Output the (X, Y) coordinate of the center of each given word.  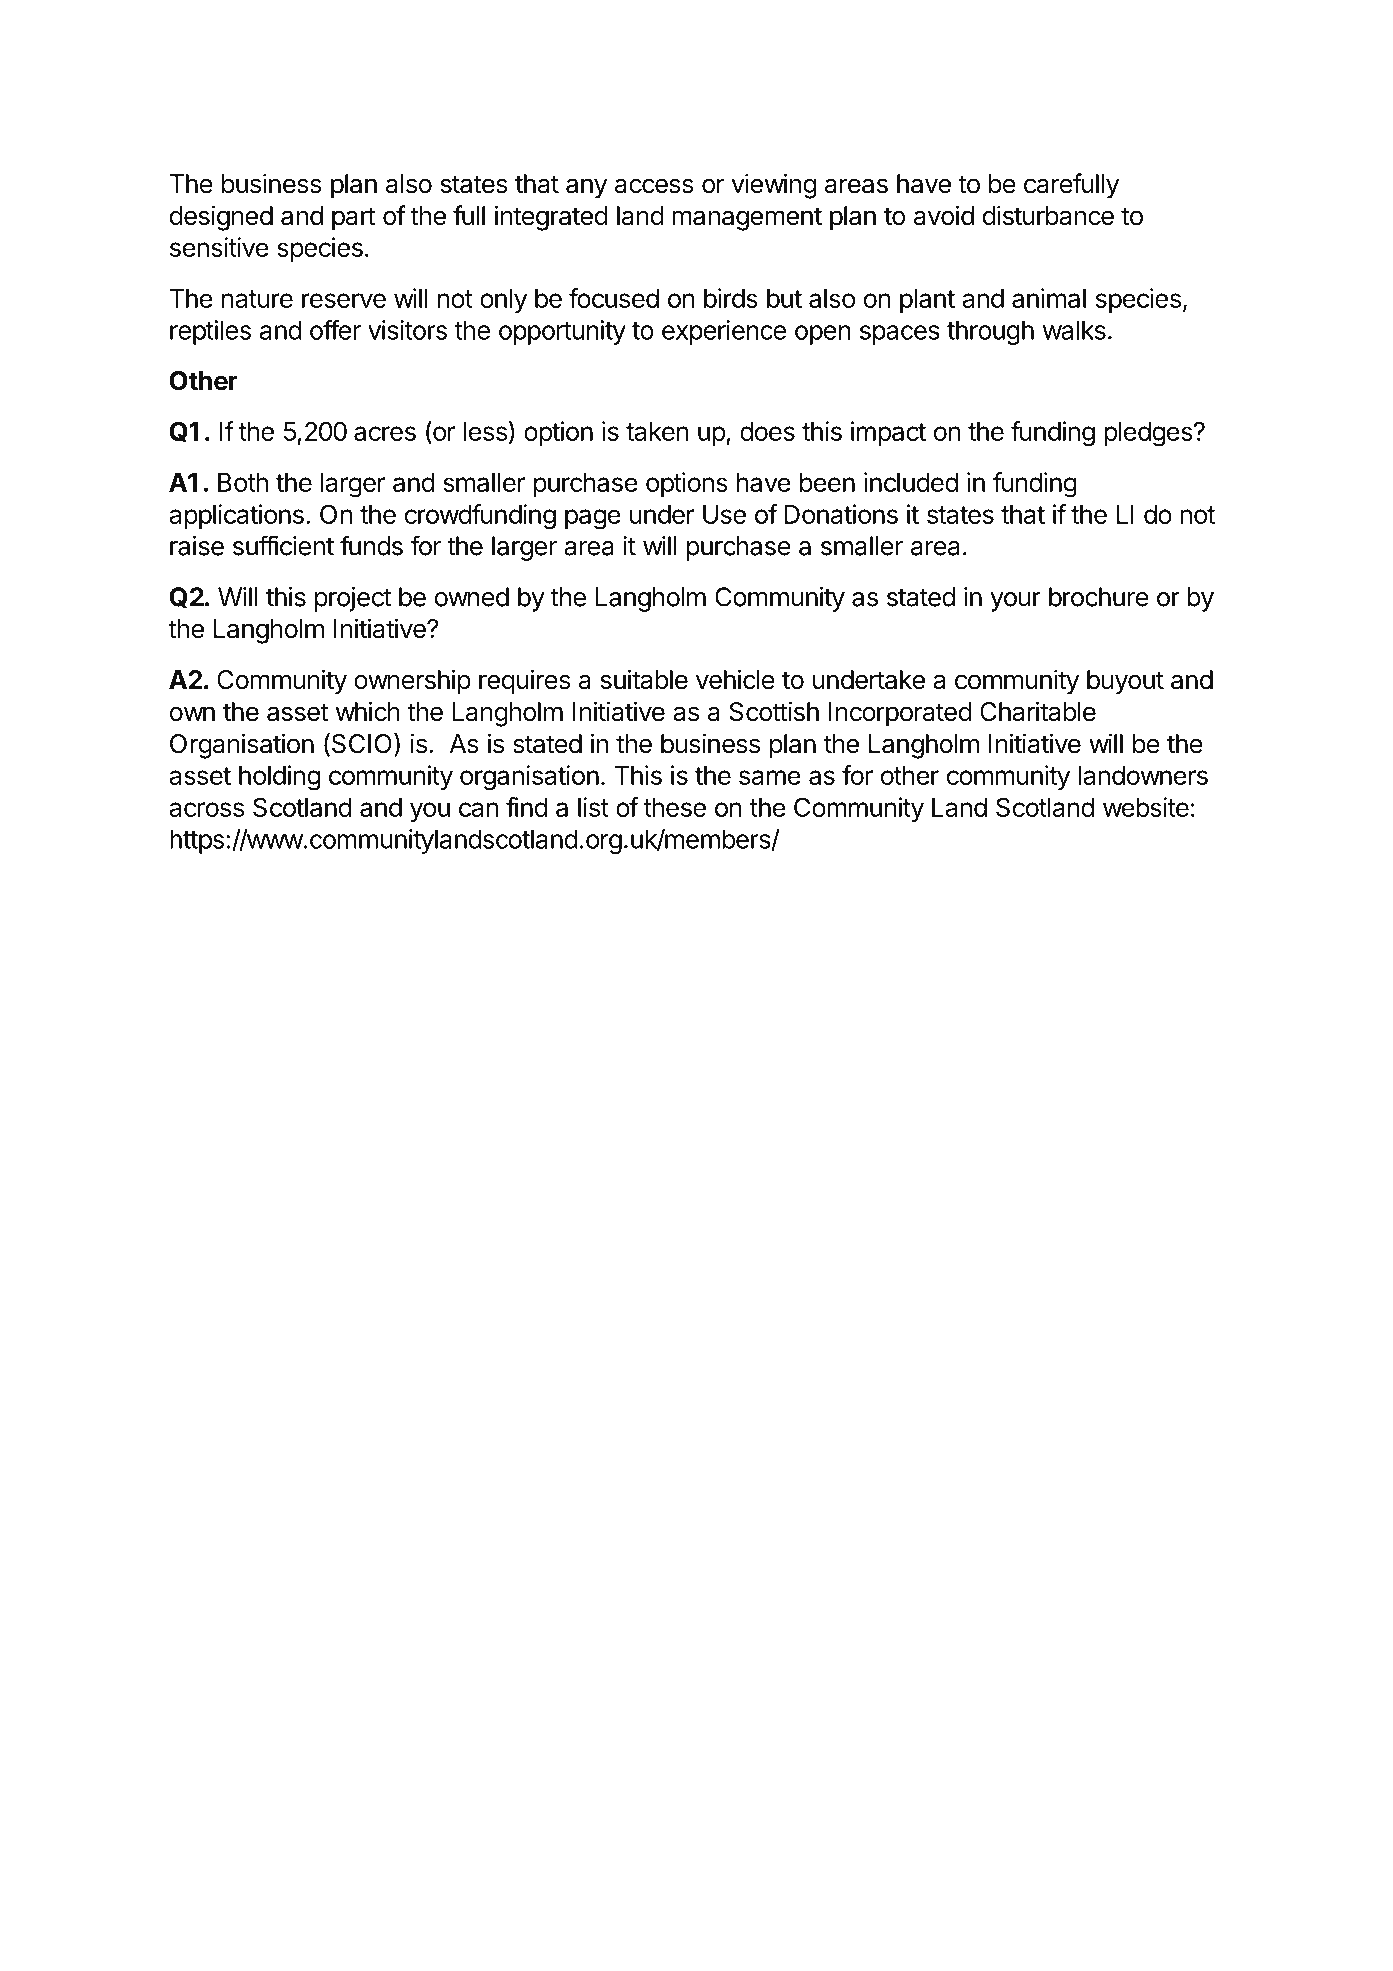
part (354, 219)
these (674, 807)
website (1146, 807)
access (654, 186)
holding (279, 778)
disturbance (1048, 215)
